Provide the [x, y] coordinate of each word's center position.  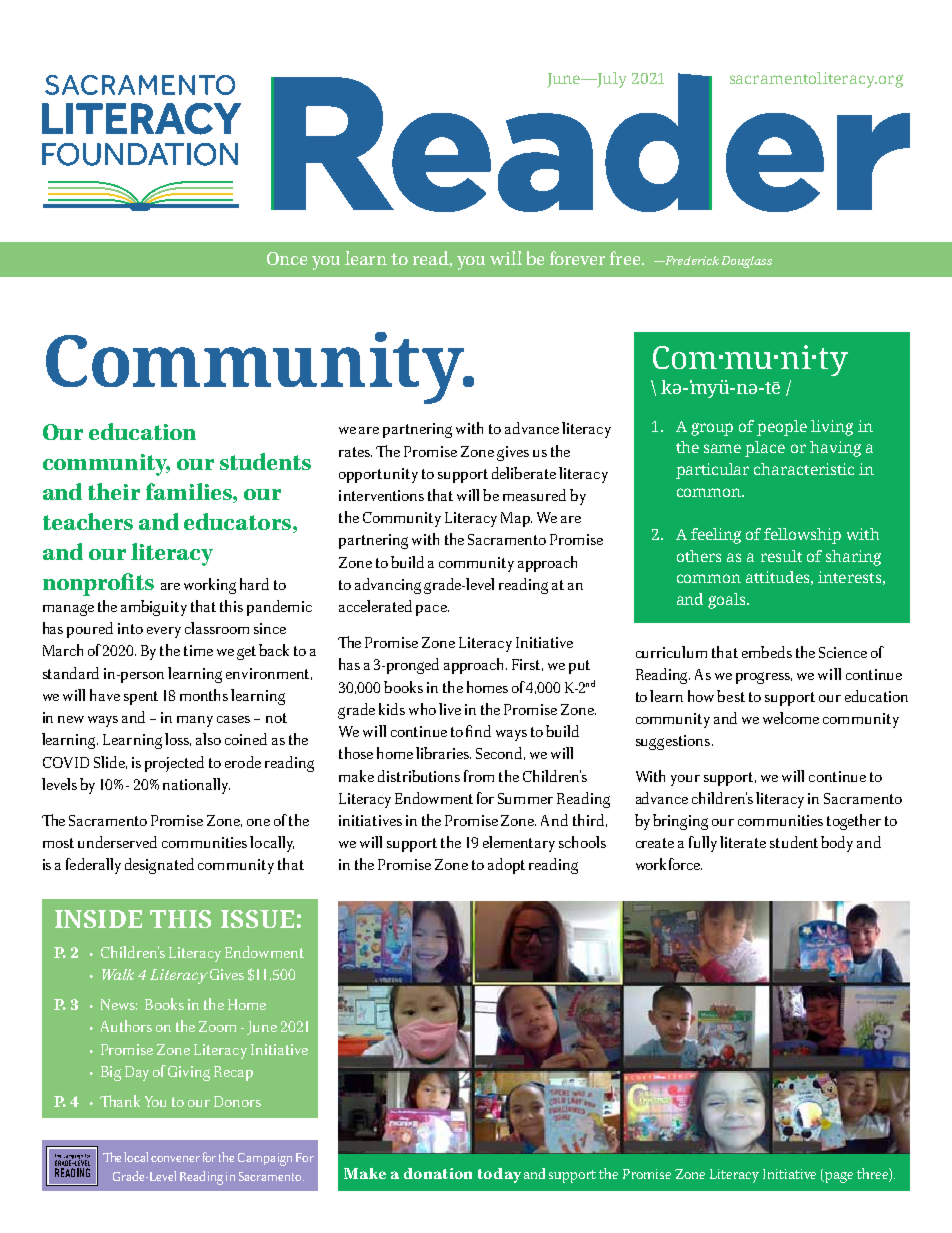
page [838, 1177]
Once [287, 258]
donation [438, 1173]
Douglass [747, 262]
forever [577, 258]
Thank [120, 1101]
